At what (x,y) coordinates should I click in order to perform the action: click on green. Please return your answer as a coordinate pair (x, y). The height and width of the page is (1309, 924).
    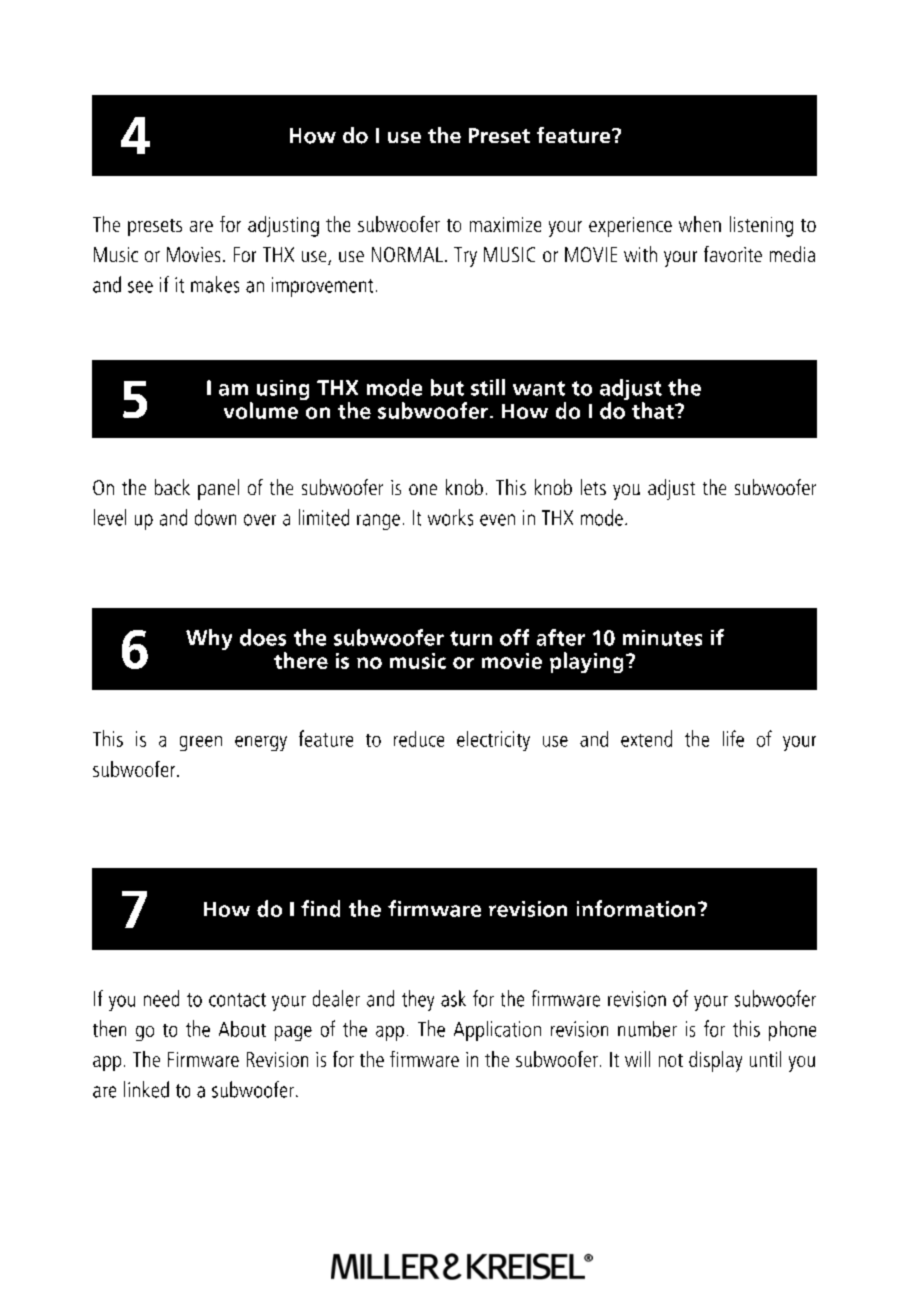
    Looking at the image, I should click on (201, 743).
